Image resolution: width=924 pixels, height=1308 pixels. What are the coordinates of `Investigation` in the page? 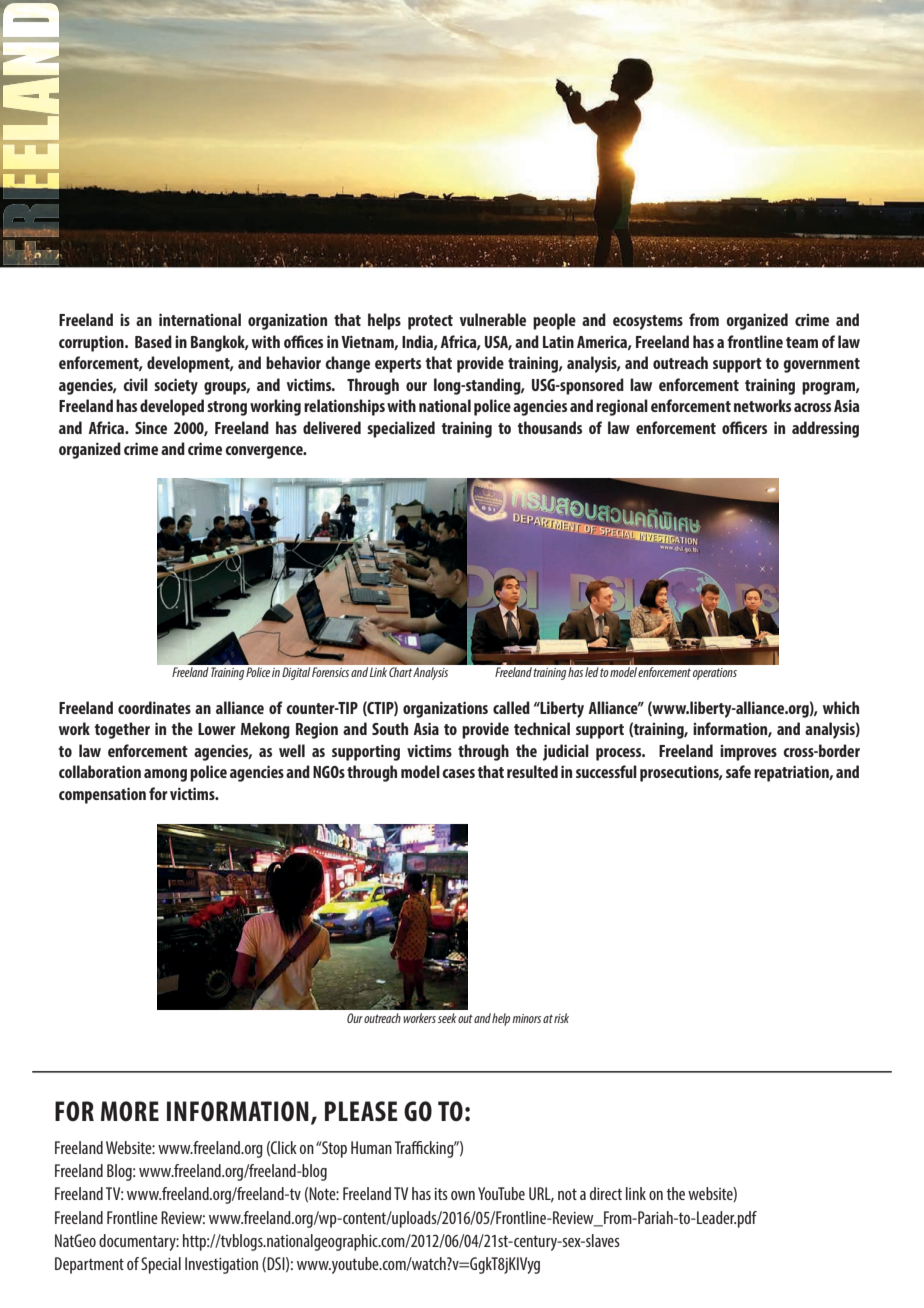 It's located at (221, 1265).
